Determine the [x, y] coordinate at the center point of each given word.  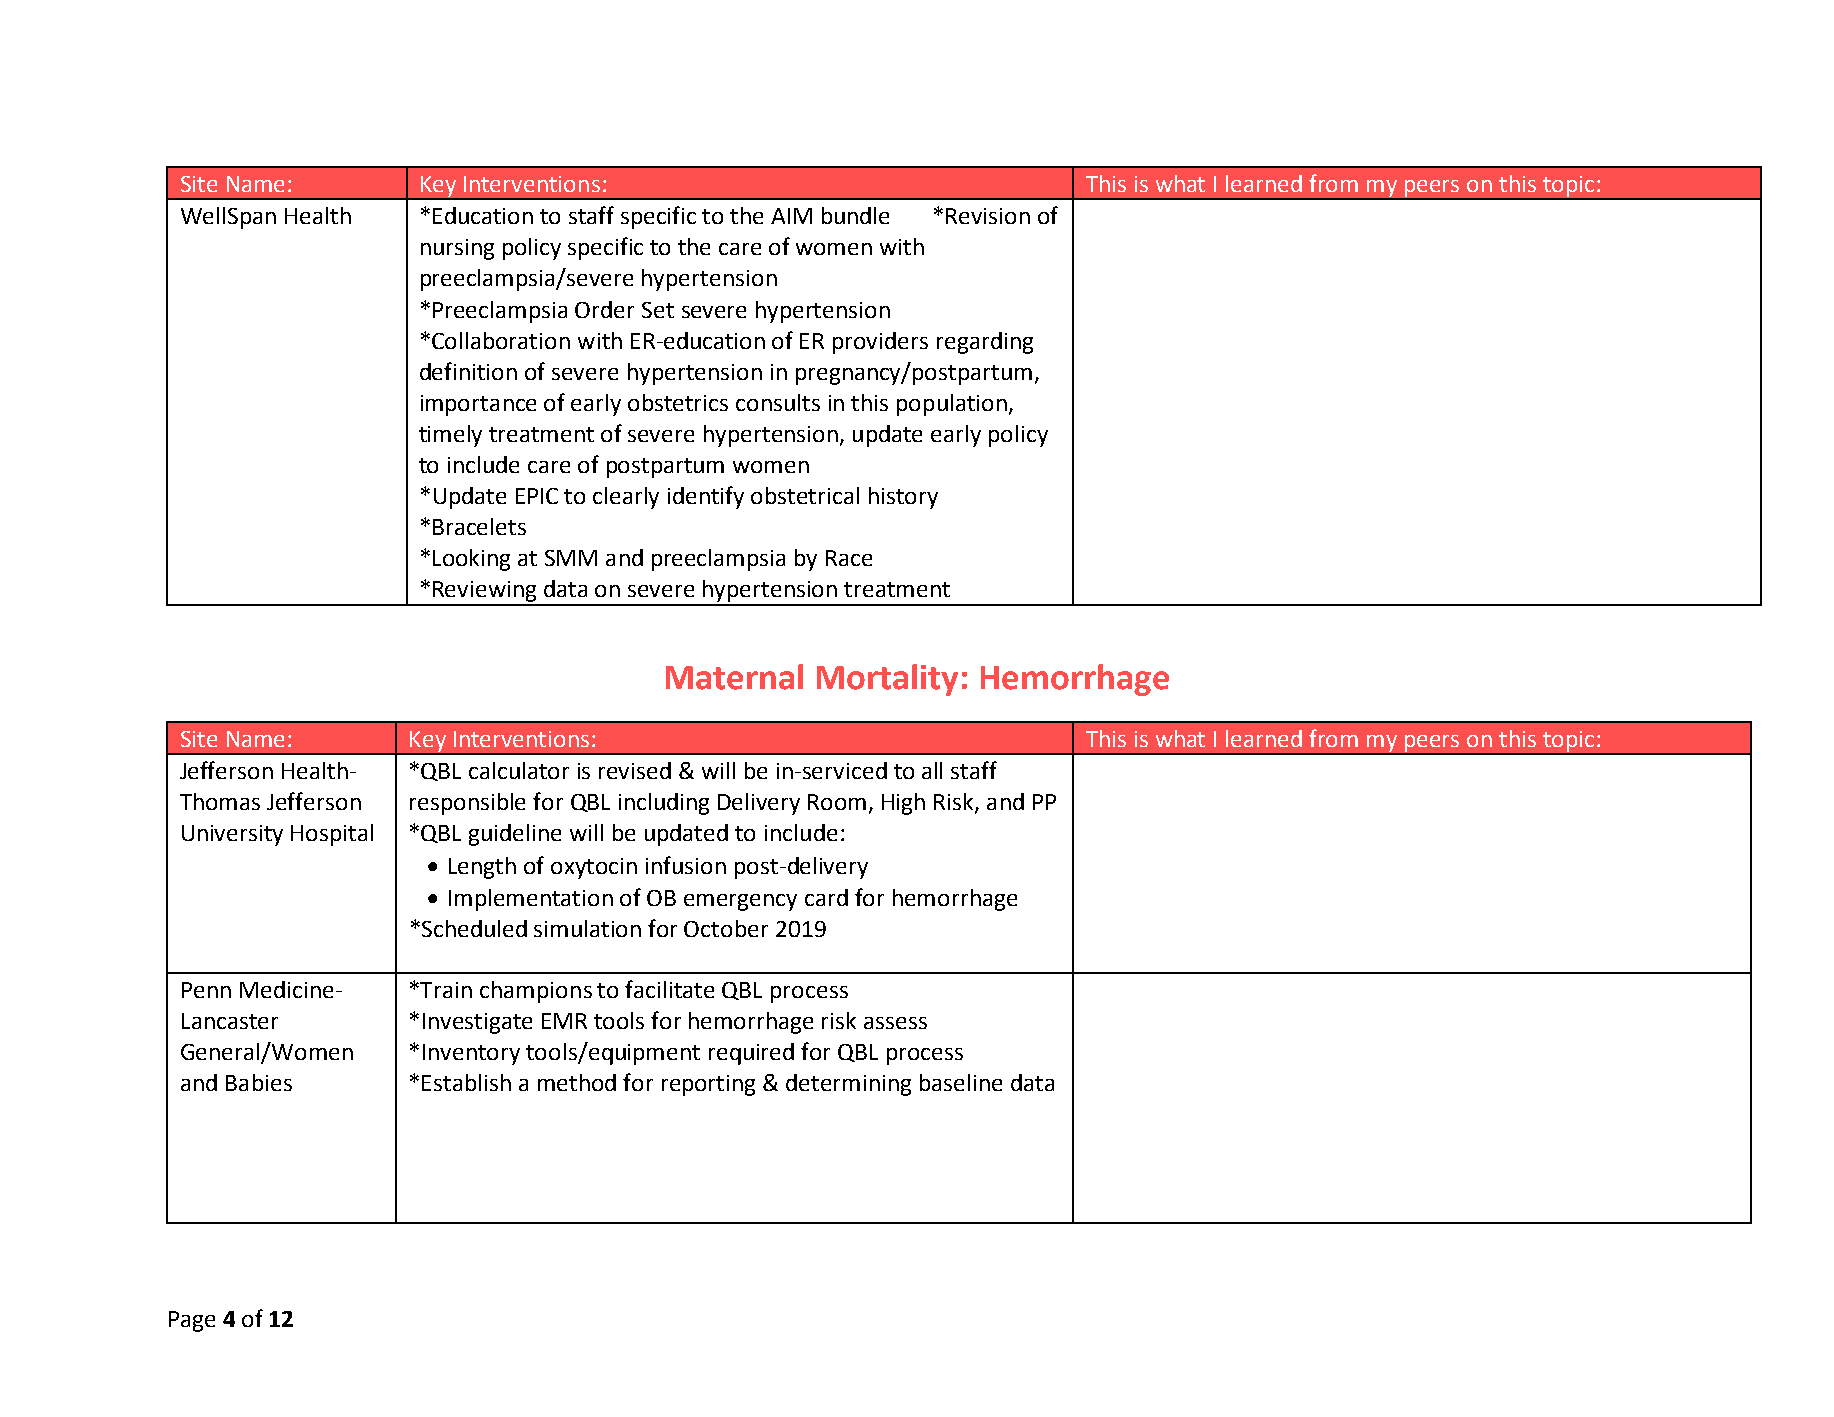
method [577, 1082]
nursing [457, 249]
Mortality [887, 680]
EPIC [537, 496]
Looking [471, 560]
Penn [206, 990]
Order [604, 309]
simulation [587, 928]
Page [192, 1321]
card [826, 897]
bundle [855, 215]
